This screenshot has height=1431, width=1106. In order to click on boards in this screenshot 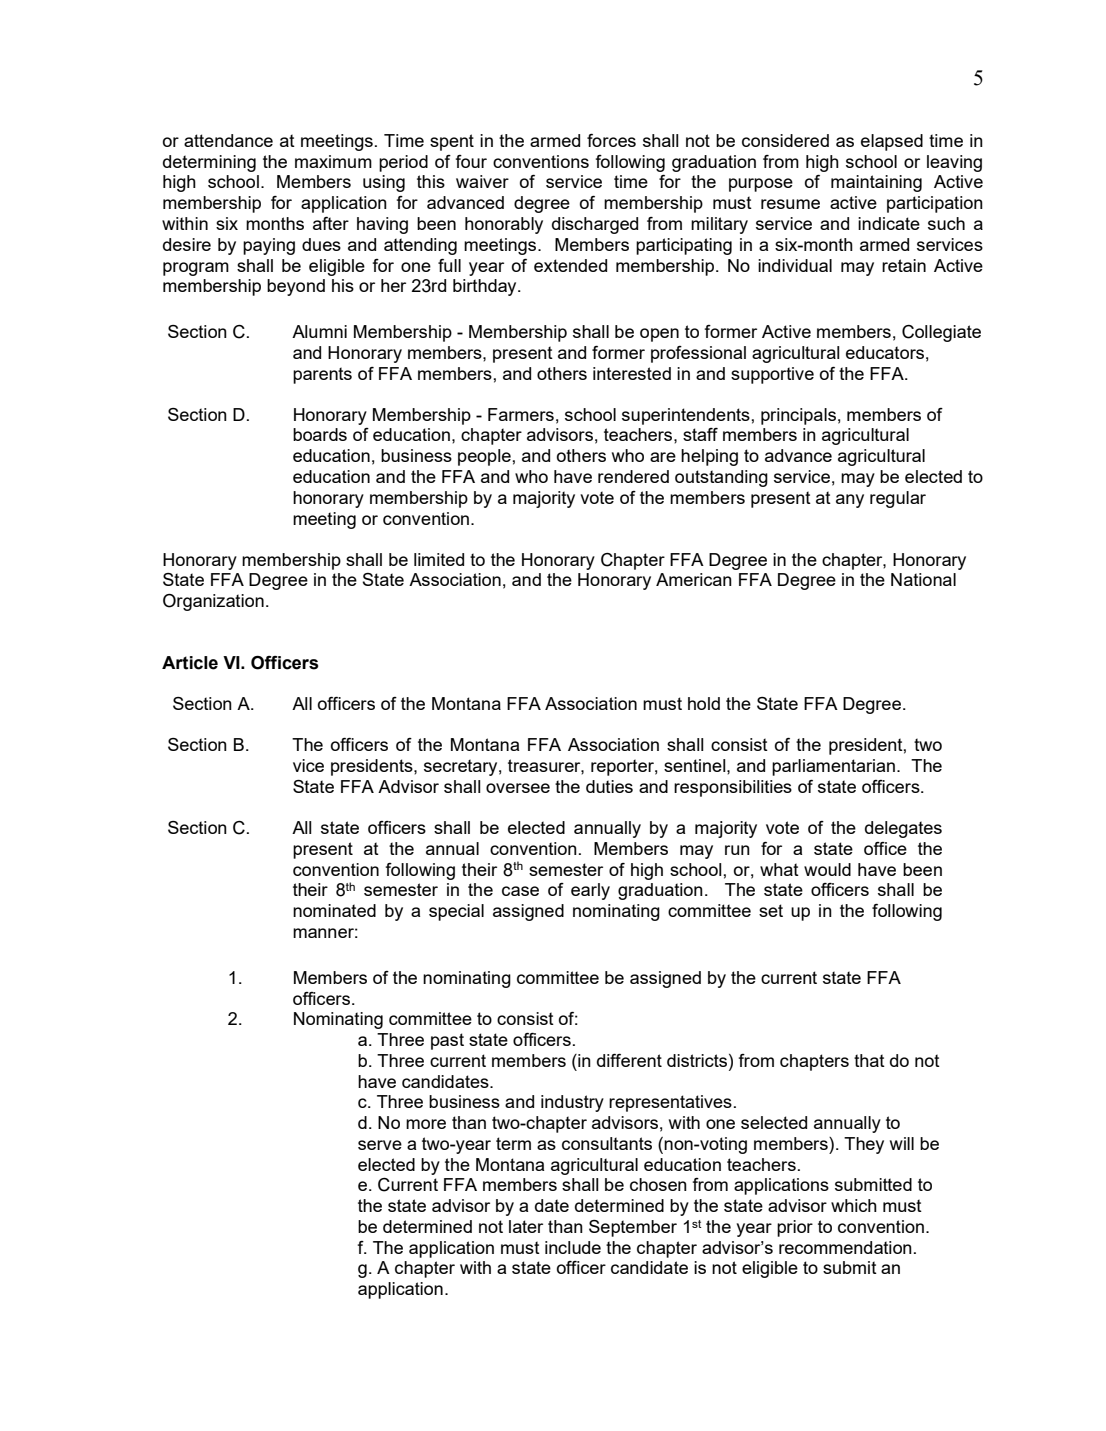, I will do `click(320, 434)`.
